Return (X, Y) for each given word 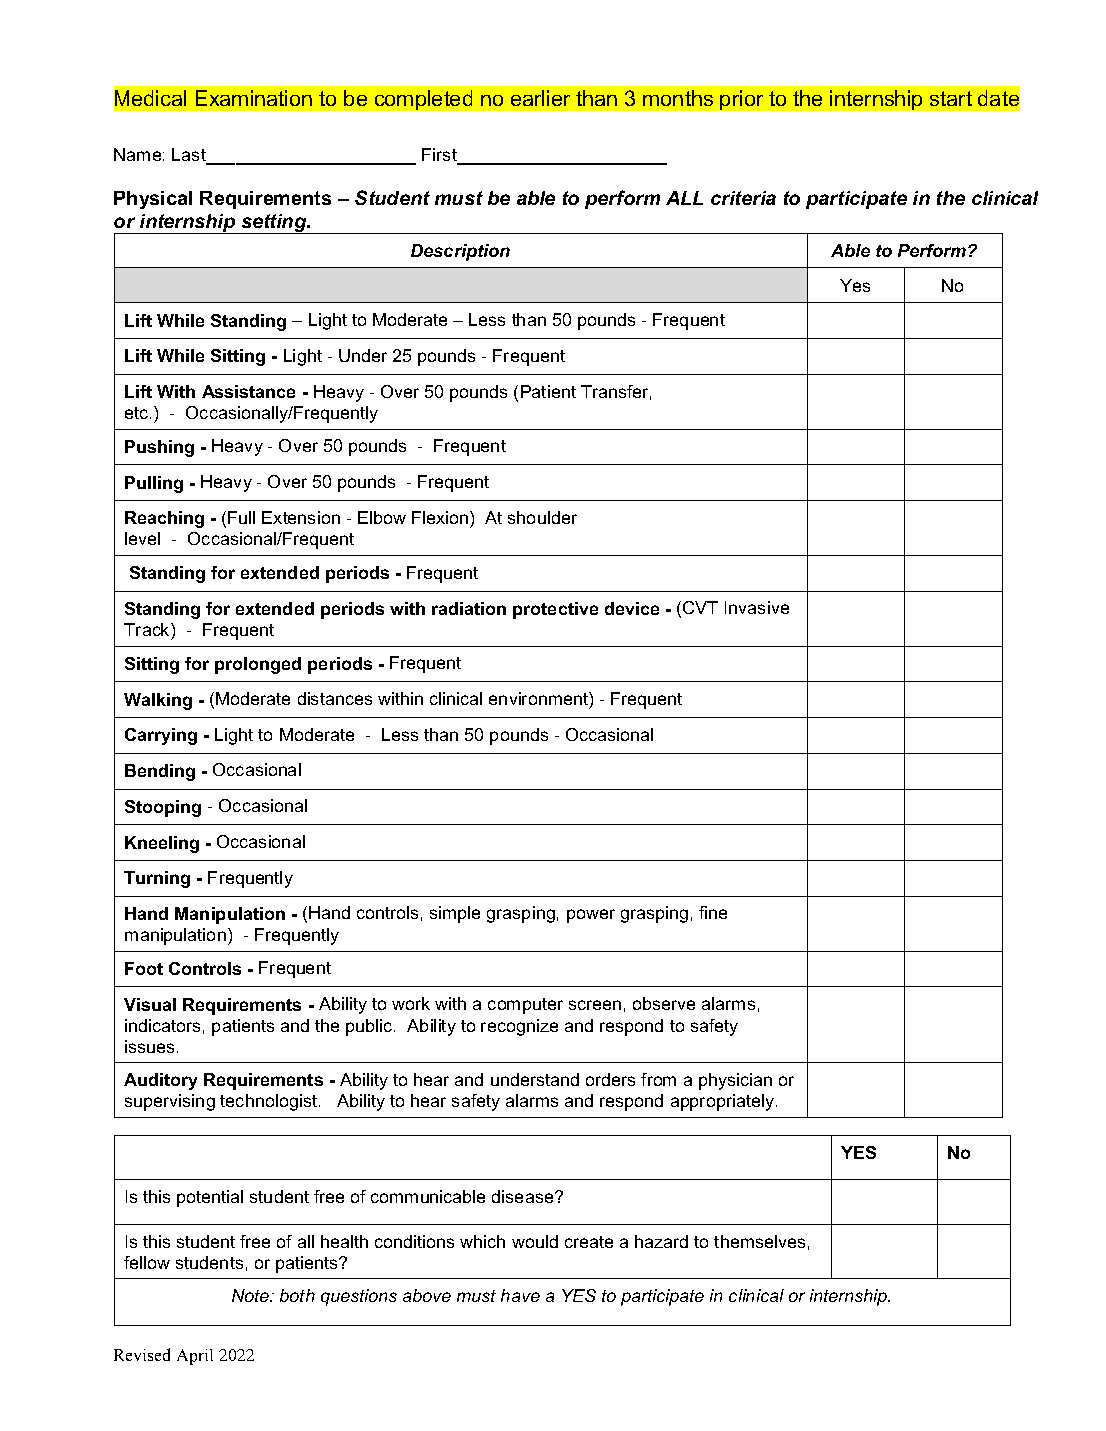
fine (713, 912)
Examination (254, 98)
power (591, 916)
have (520, 1295)
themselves (759, 1241)
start (951, 98)
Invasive (757, 607)
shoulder (542, 517)
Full (241, 517)
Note (252, 1295)
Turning (157, 879)
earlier (540, 98)
